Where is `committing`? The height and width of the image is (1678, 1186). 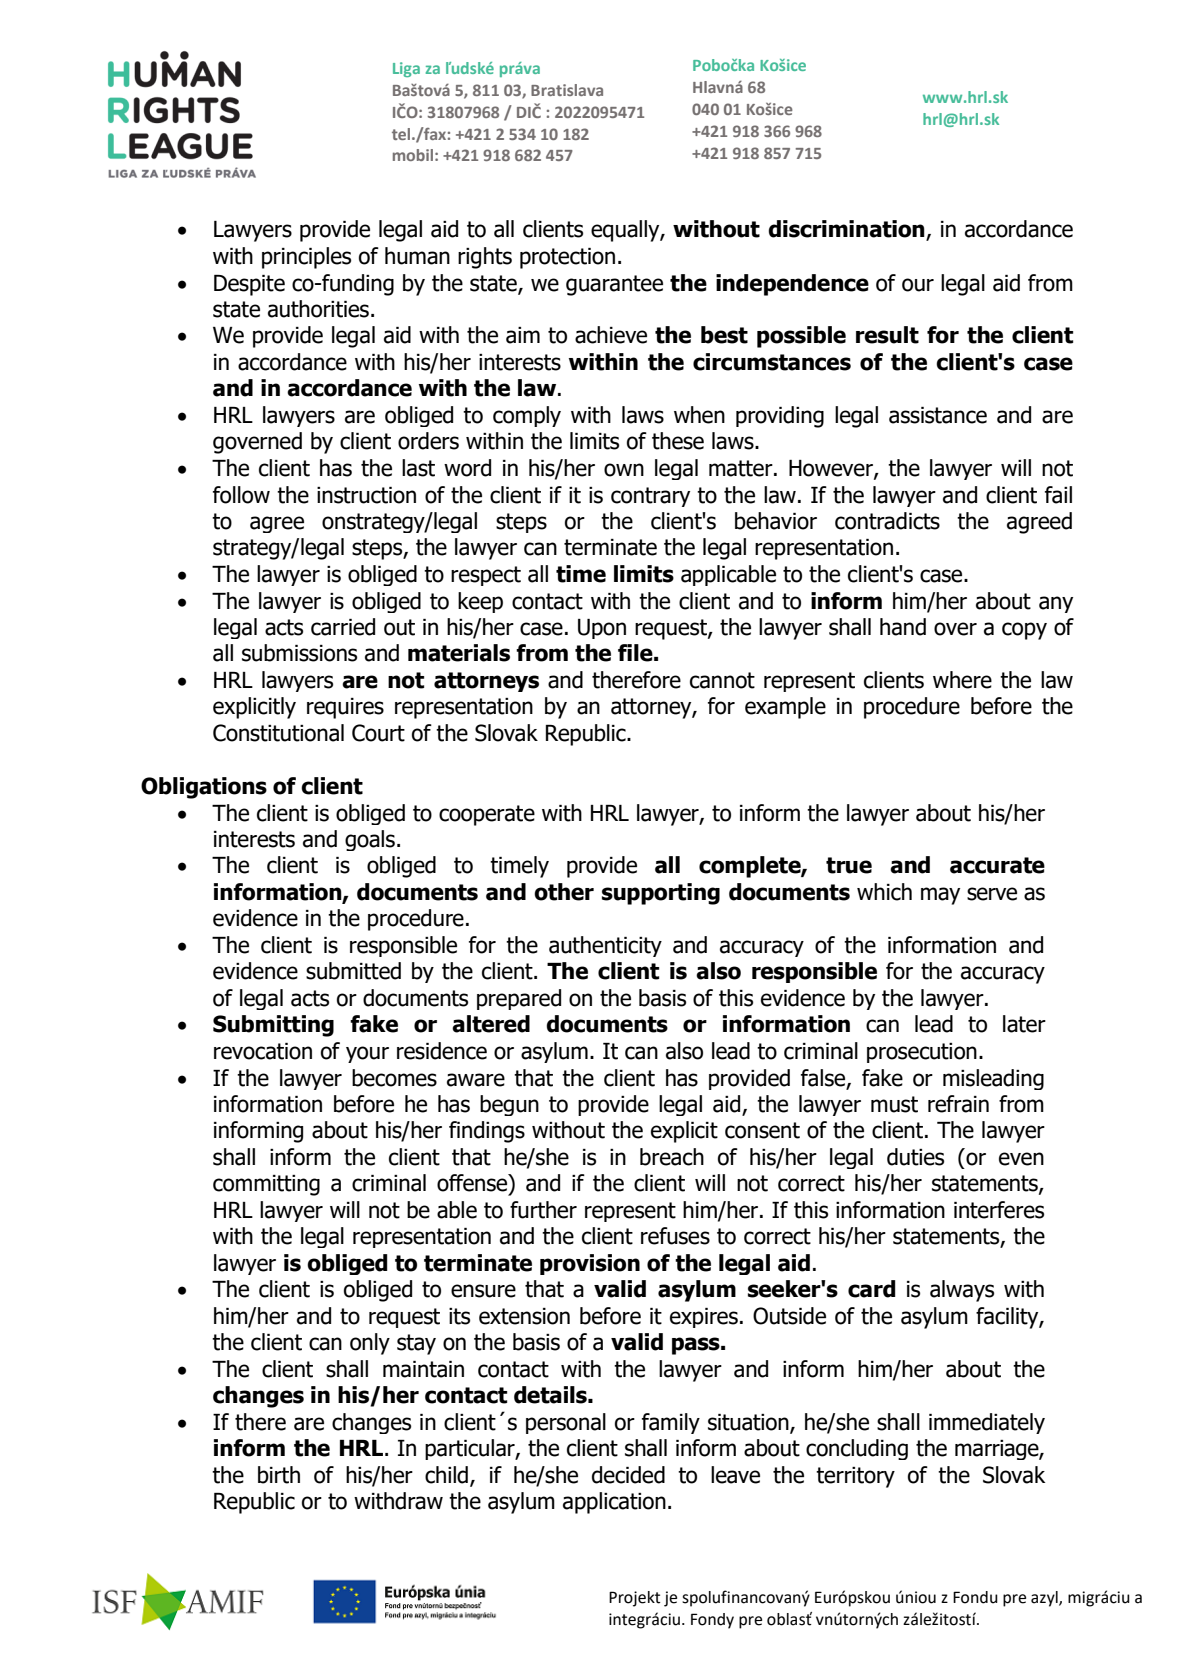 committing is located at coordinates (266, 1185).
